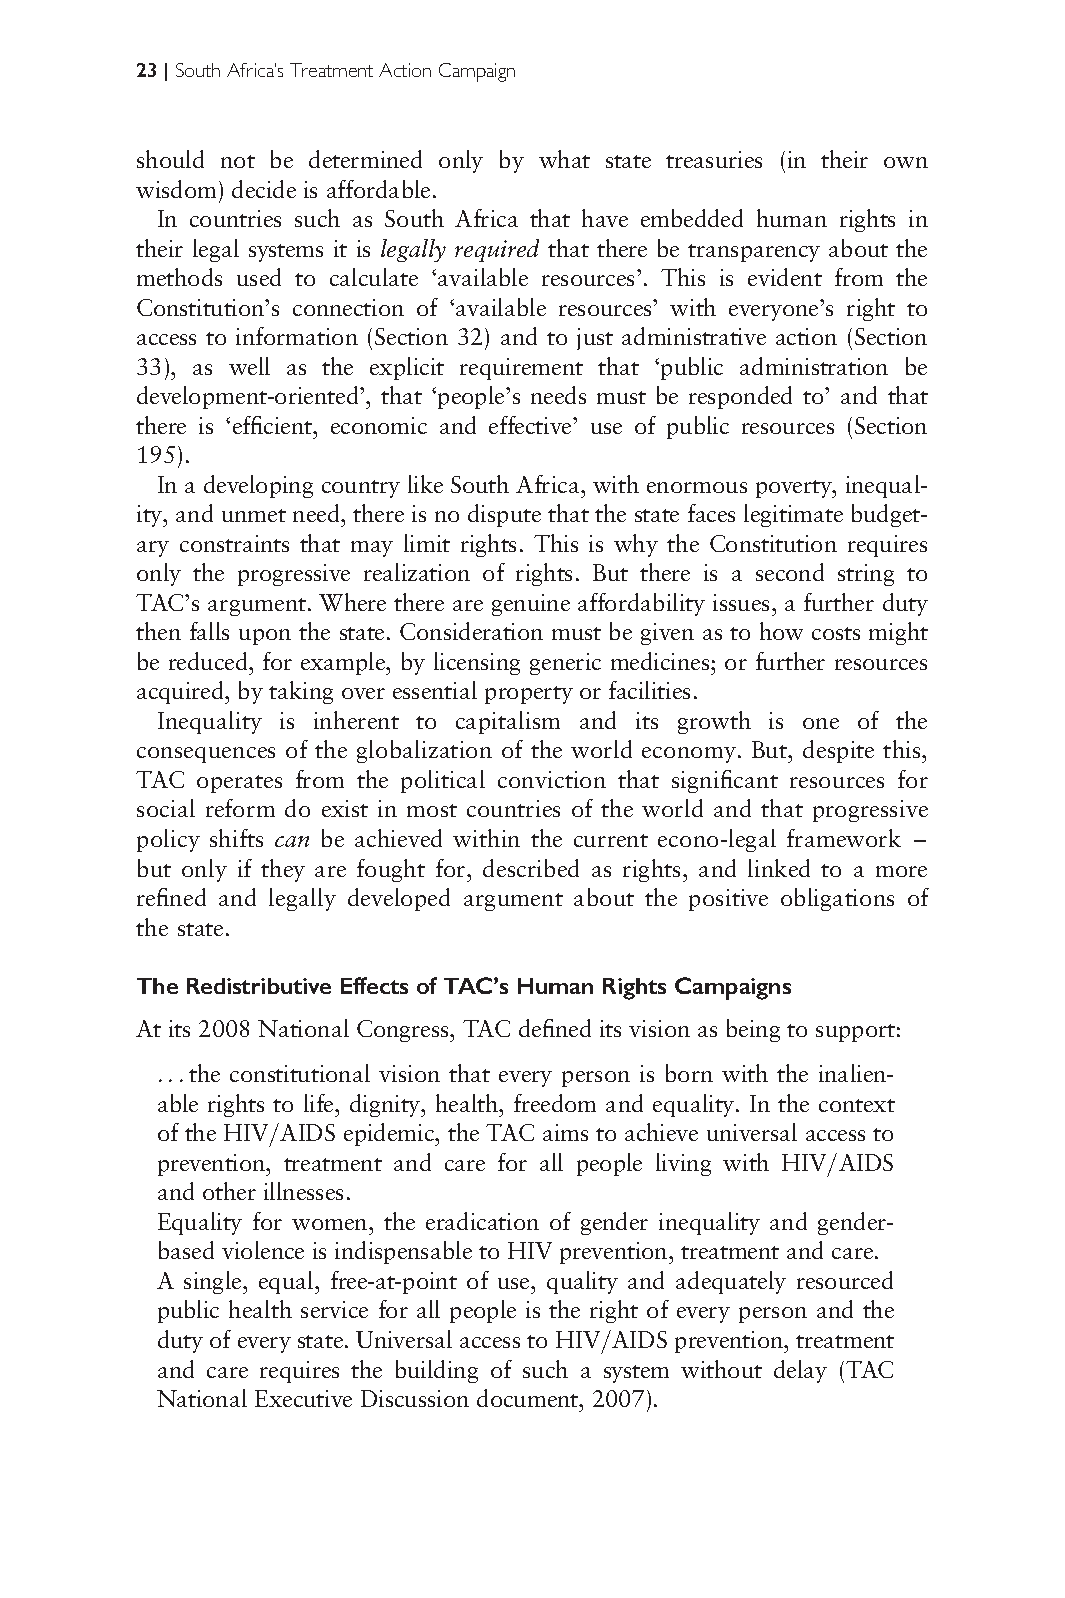 The height and width of the screenshot is (1598, 1065). I want to click on despite, so click(838, 751).
